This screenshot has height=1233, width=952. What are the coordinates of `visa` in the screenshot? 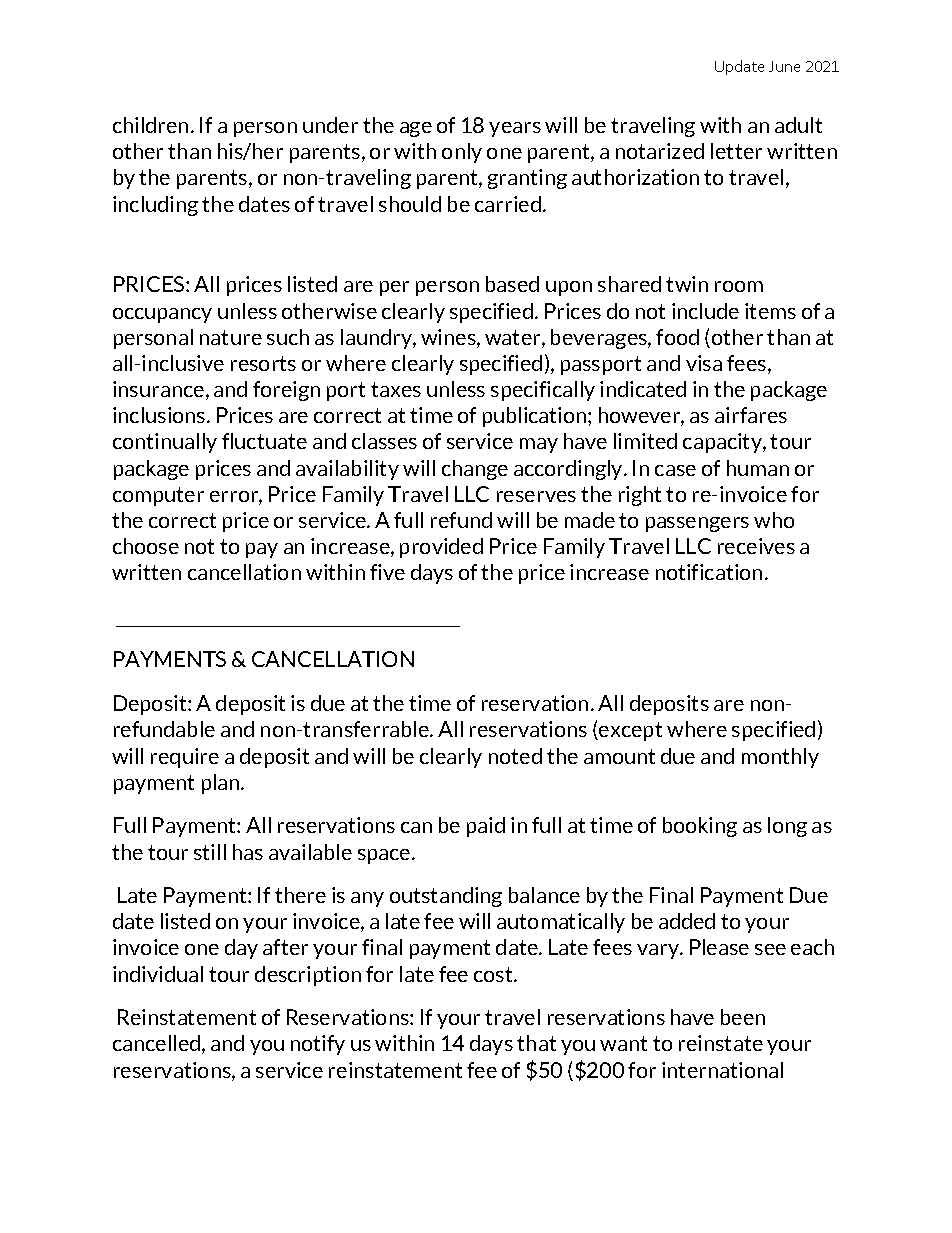 It's located at (704, 363).
